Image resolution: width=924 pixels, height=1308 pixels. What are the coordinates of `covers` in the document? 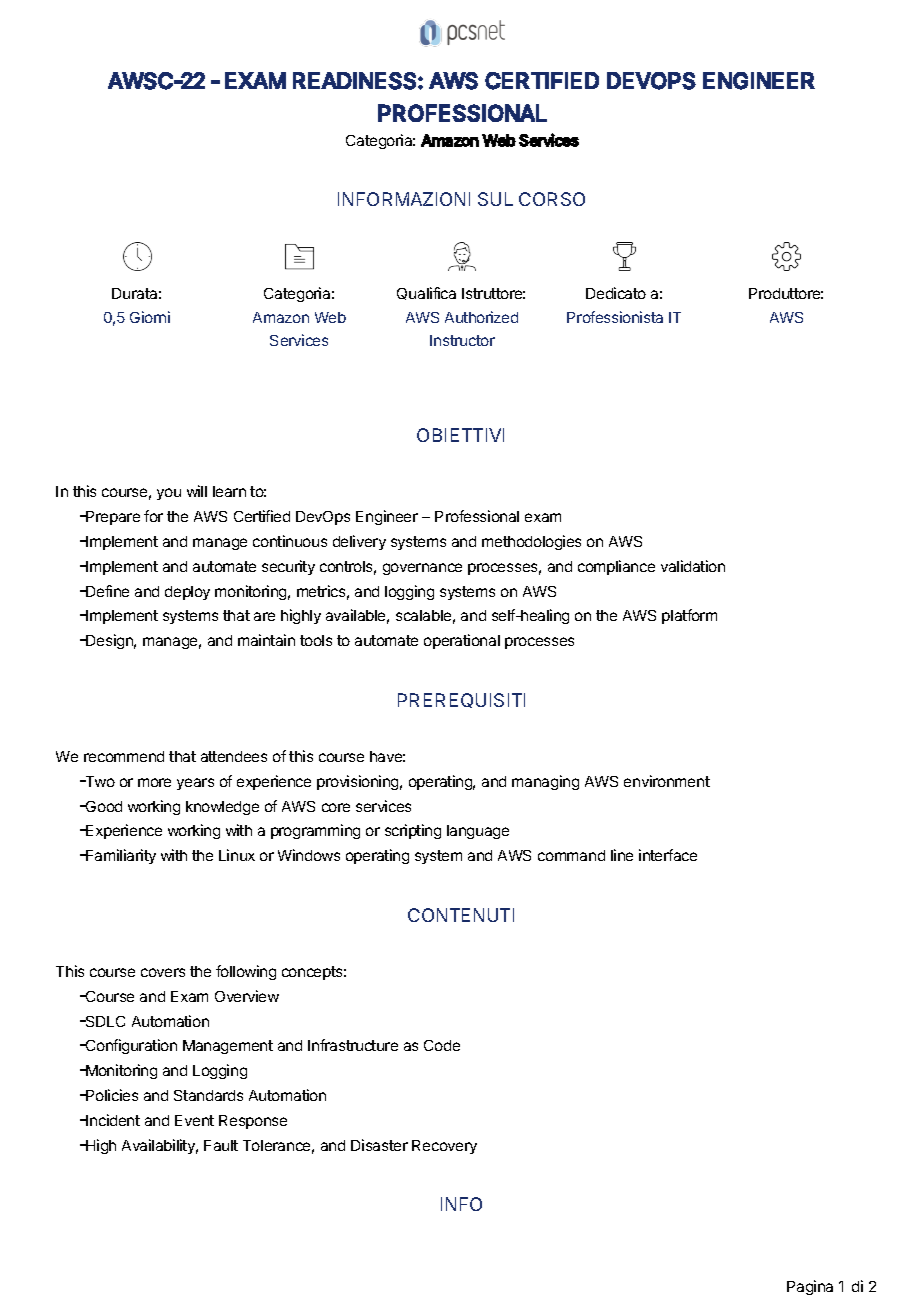 It's located at (163, 972).
